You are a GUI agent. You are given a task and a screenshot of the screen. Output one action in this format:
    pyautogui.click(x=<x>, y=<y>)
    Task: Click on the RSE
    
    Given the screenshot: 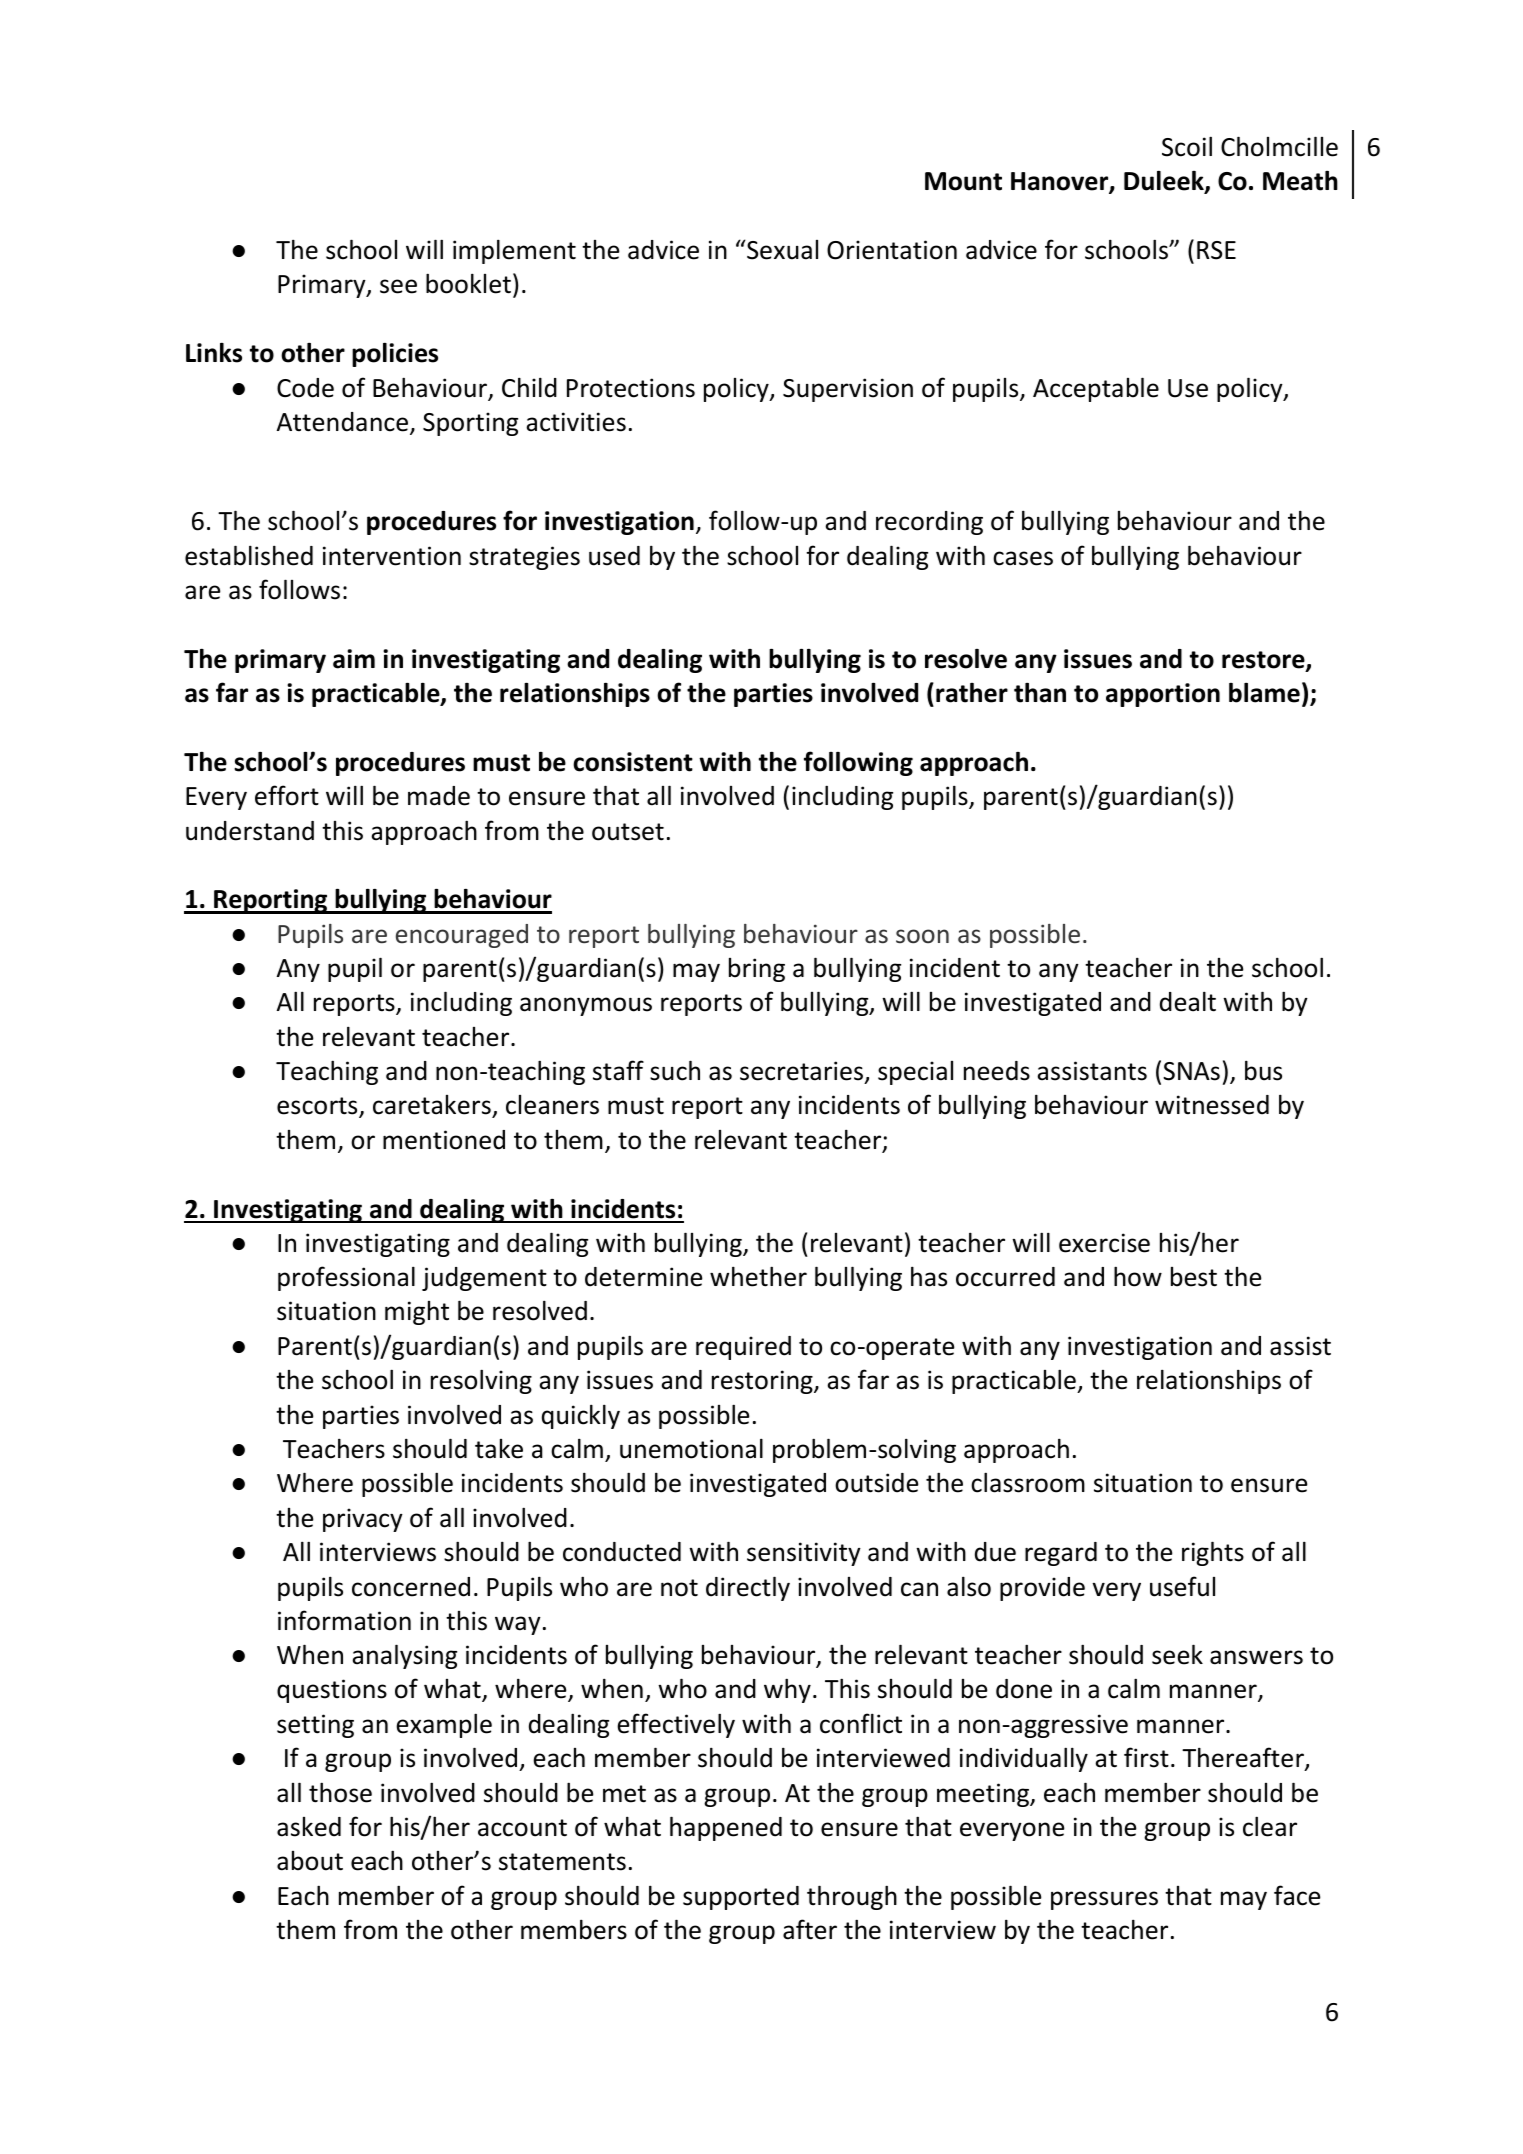 What is the action you would take?
    pyautogui.click(x=1216, y=250)
